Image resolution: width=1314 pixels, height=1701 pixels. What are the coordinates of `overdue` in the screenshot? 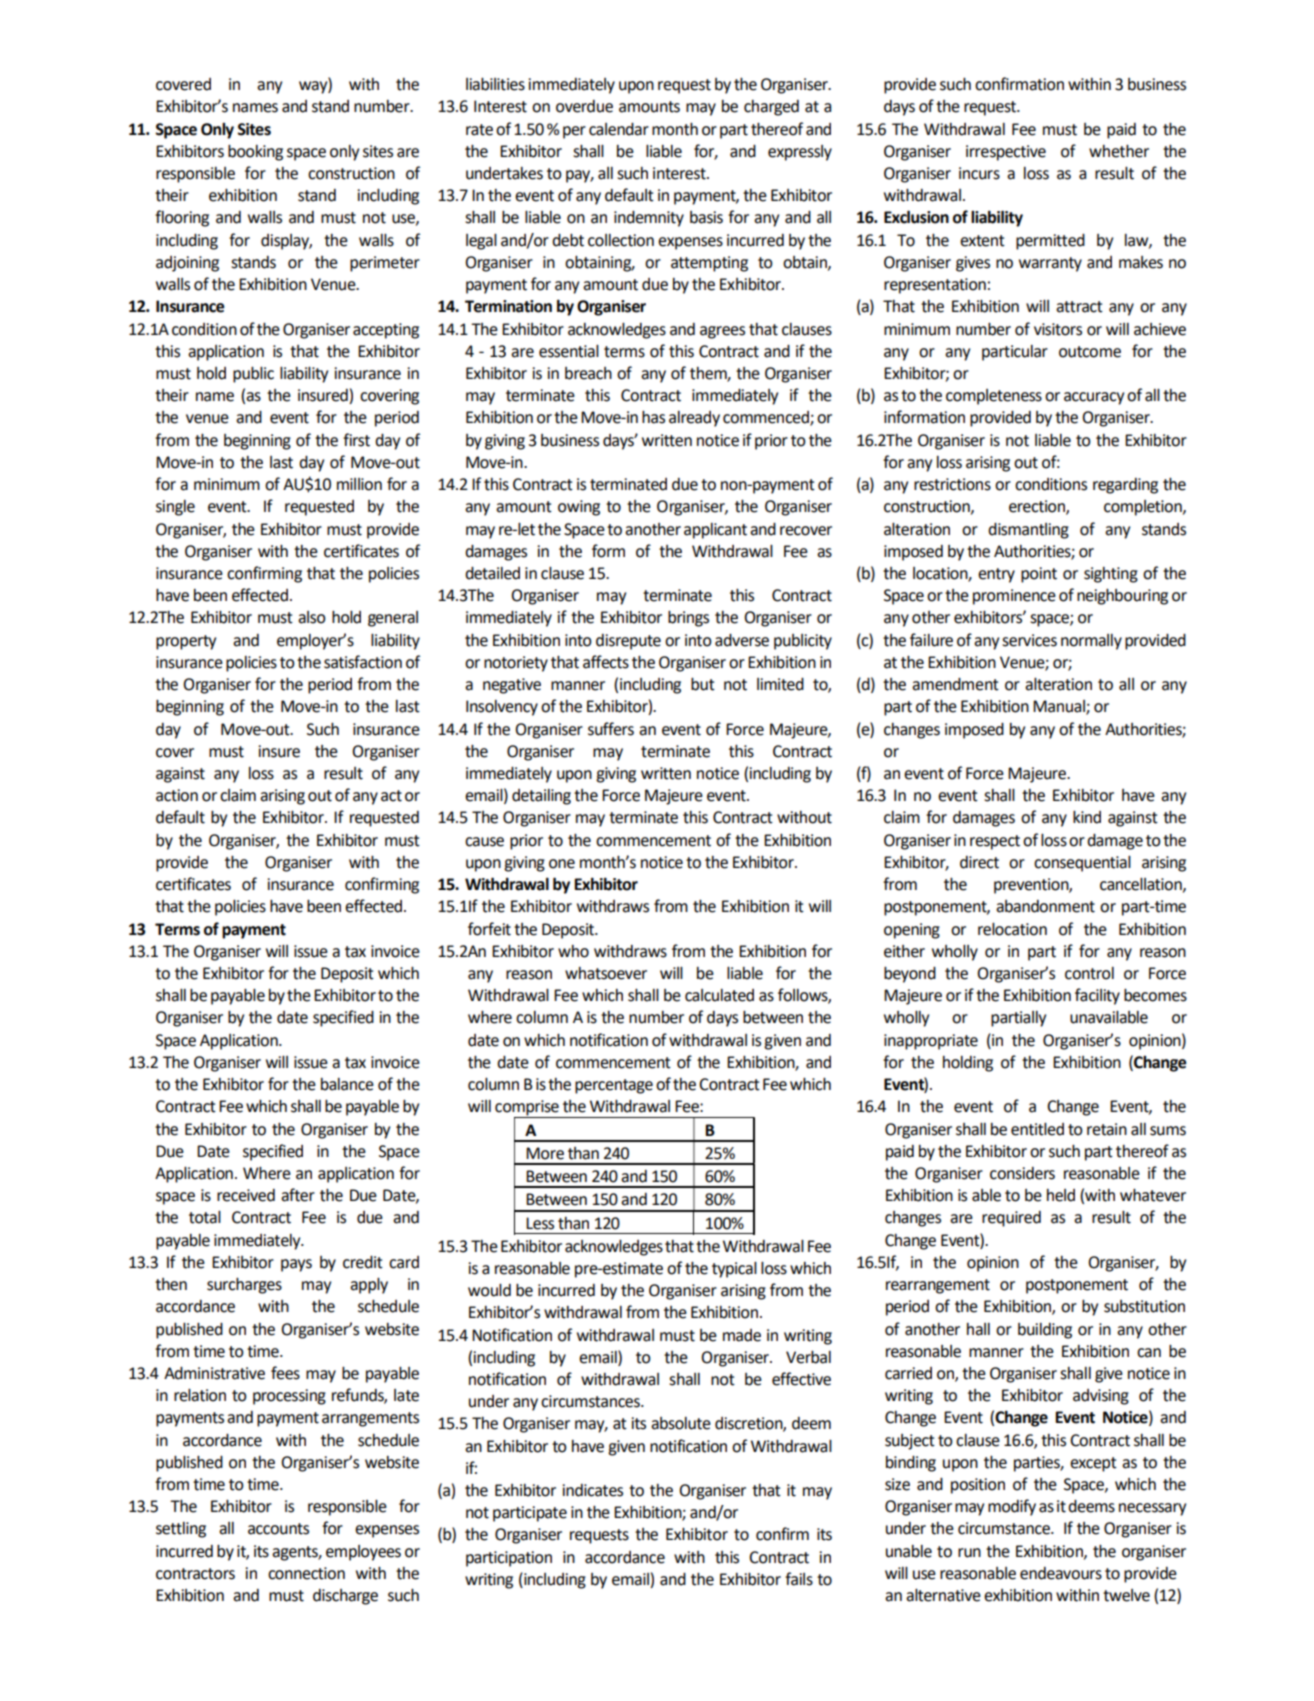 It's located at (584, 106).
